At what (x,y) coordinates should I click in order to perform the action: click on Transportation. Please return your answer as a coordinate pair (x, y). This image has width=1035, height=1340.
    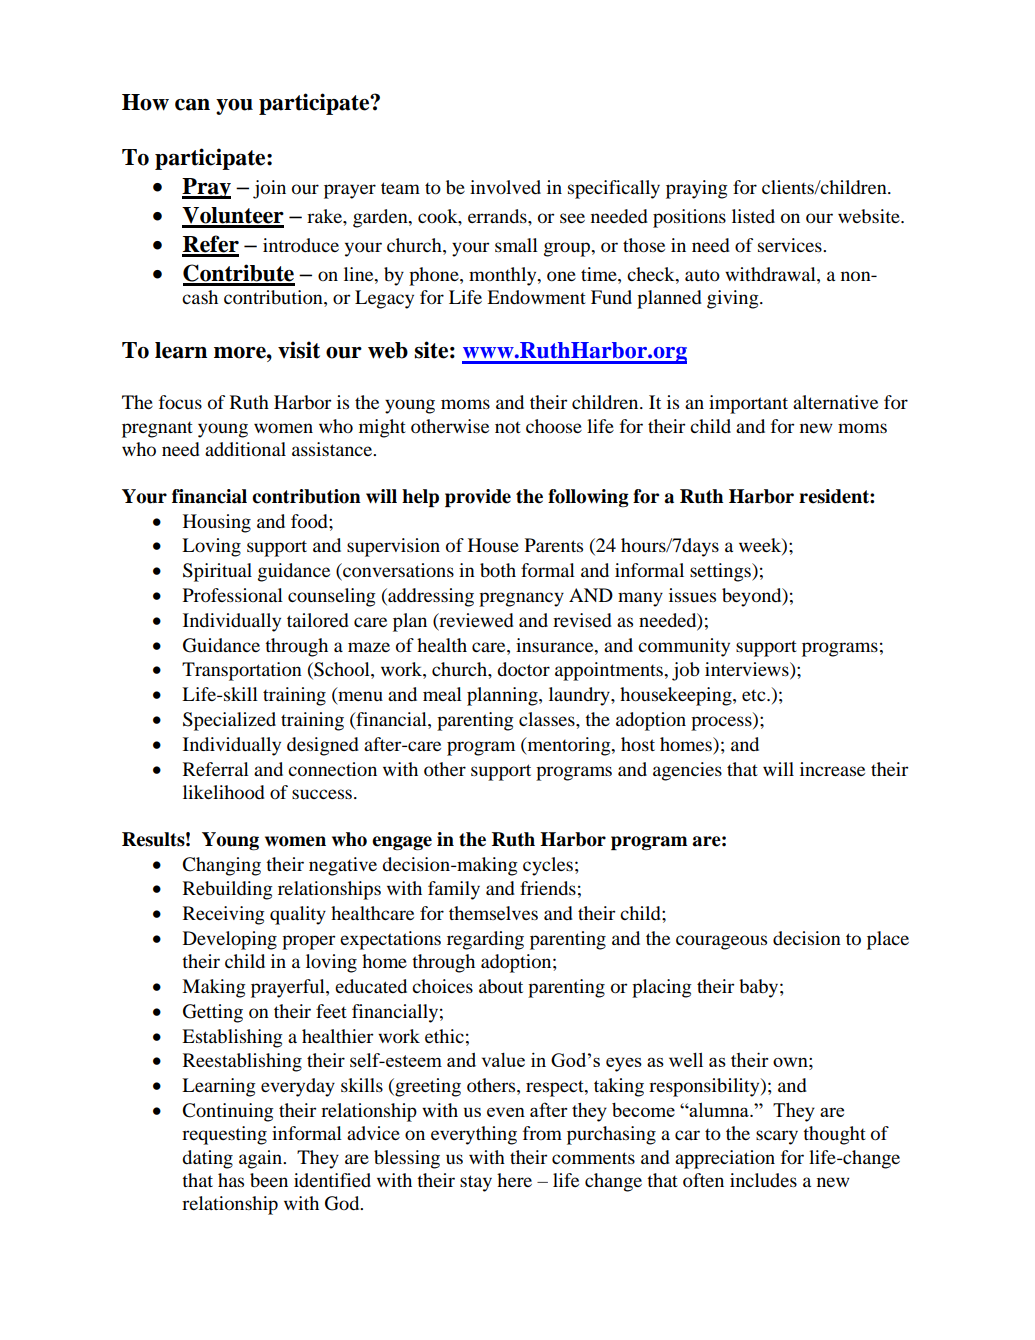
    Looking at the image, I should click on (242, 671).
